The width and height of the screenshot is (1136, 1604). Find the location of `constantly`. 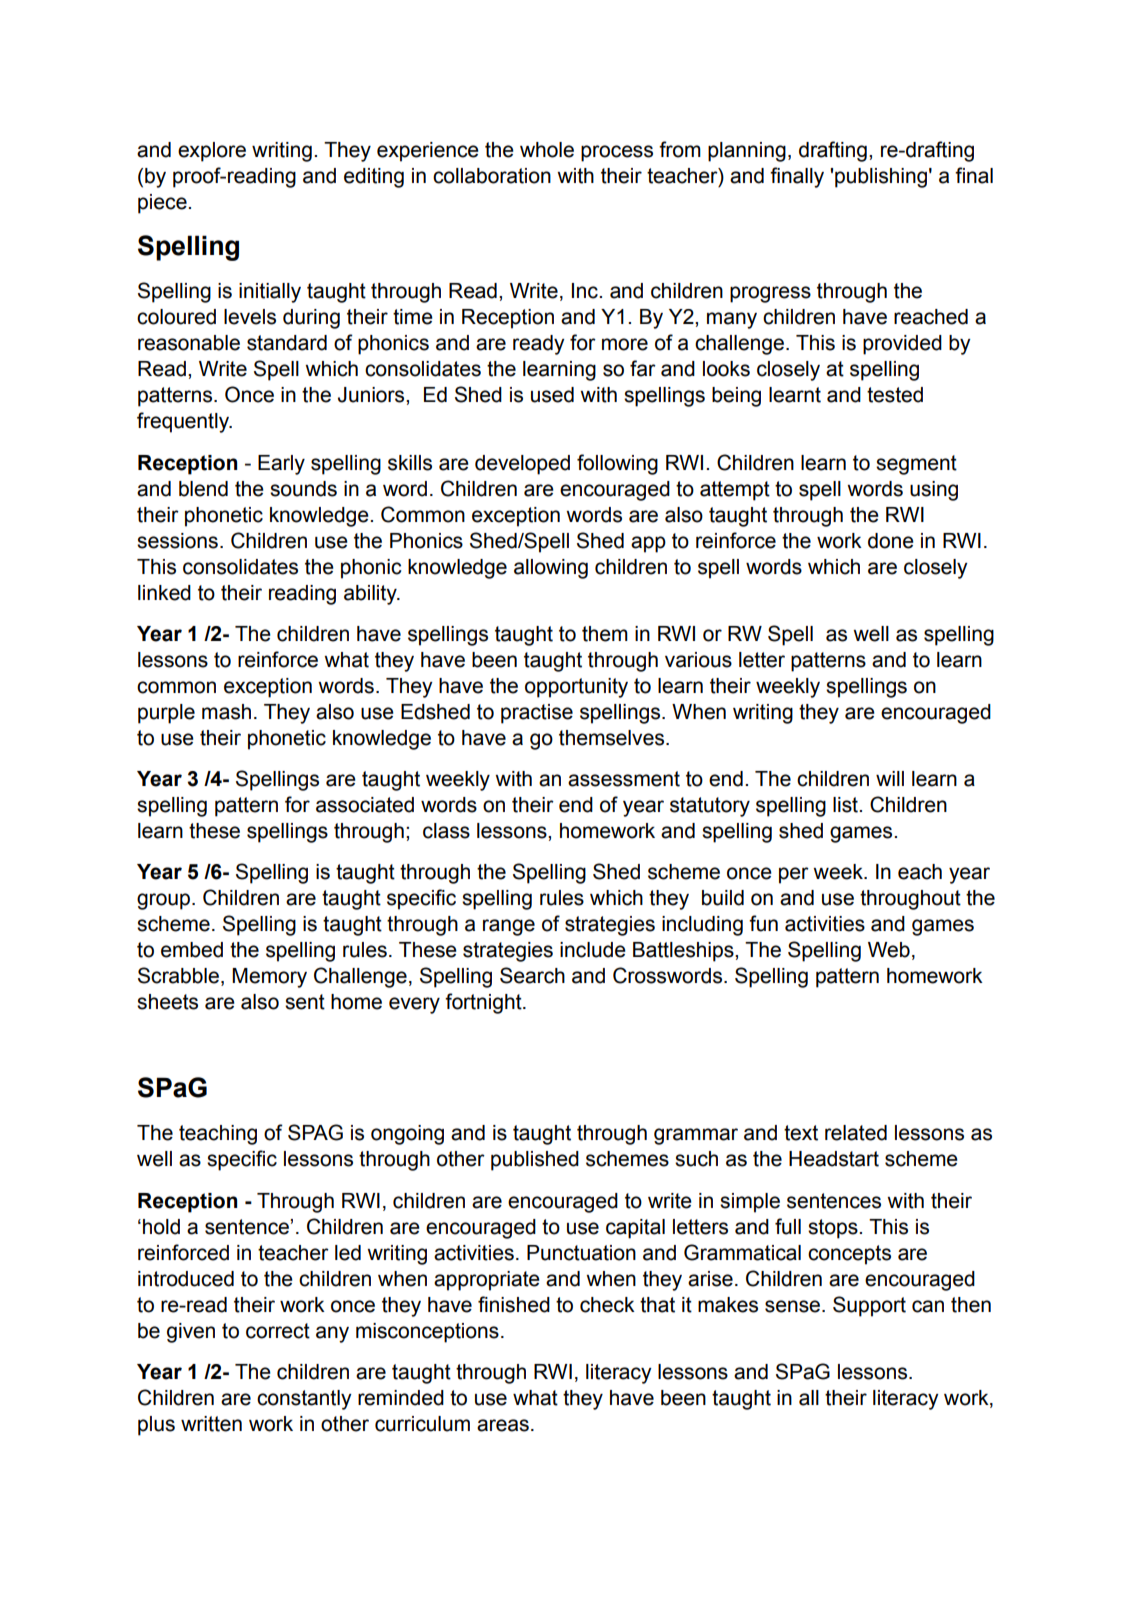

constantly is located at coordinates (304, 1400).
